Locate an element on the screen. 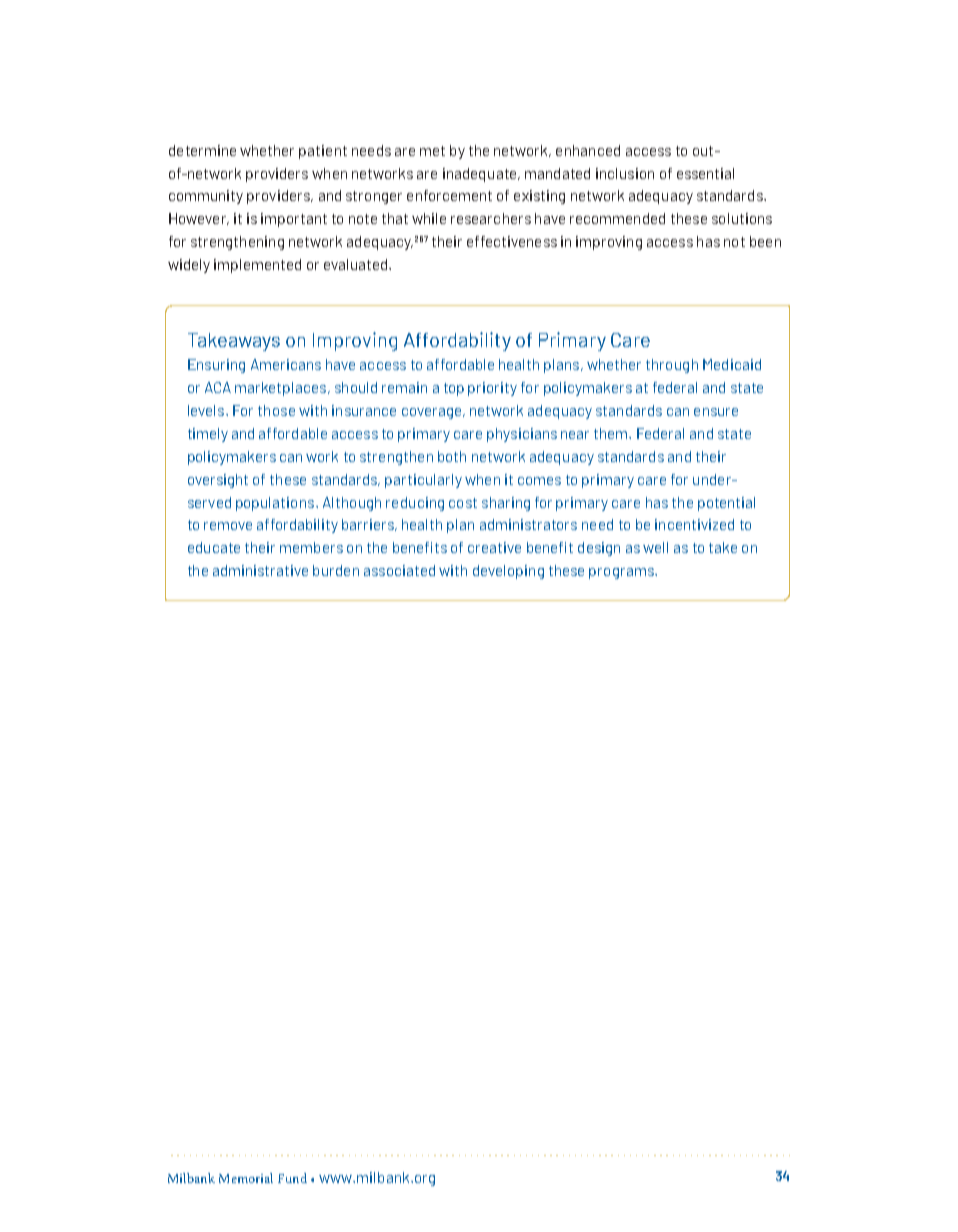  remove is located at coordinates (228, 526).
